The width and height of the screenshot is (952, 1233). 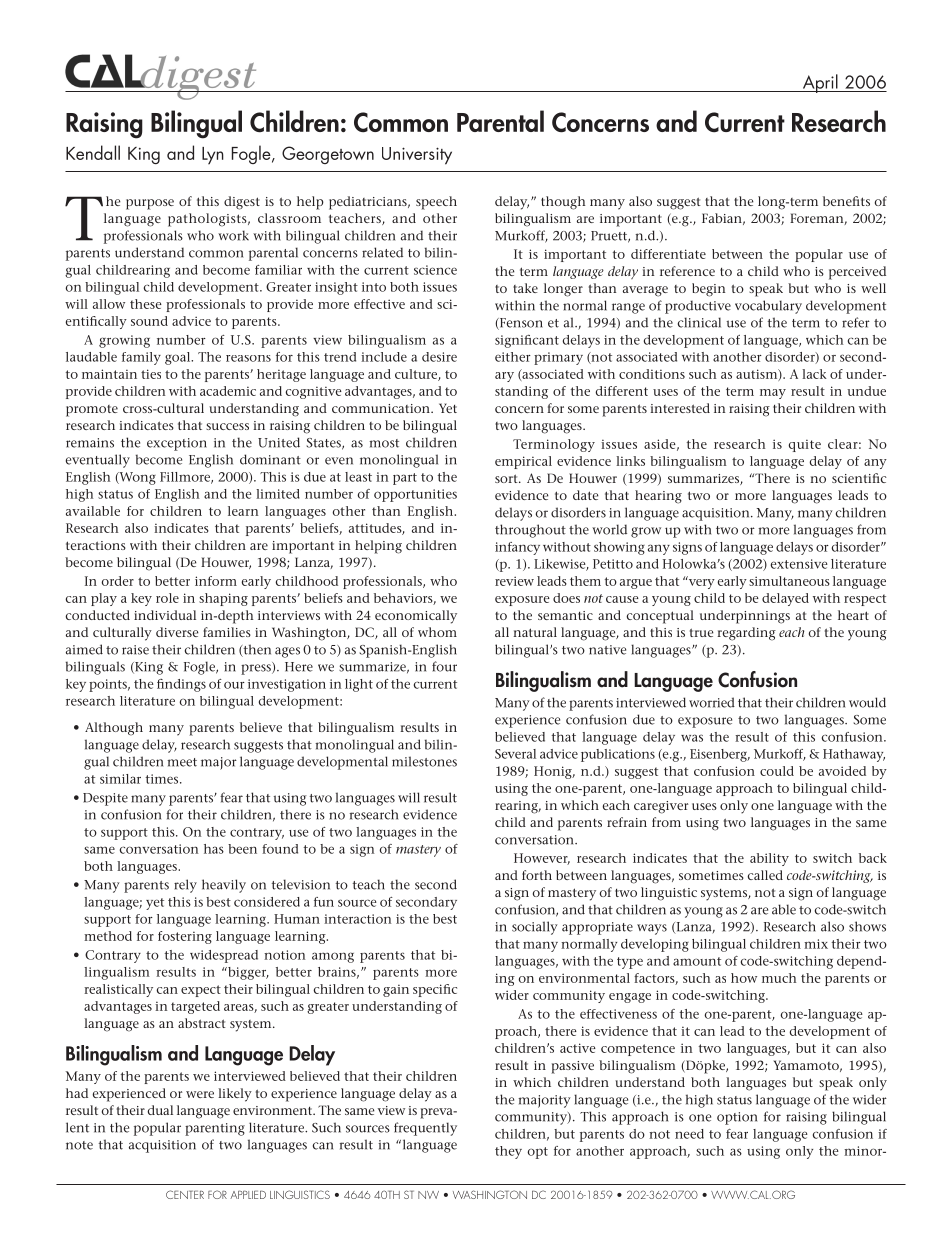 What do you see at coordinates (507, 478) in the screenshot?
I see `sort` at bounding box center [507, 478].
